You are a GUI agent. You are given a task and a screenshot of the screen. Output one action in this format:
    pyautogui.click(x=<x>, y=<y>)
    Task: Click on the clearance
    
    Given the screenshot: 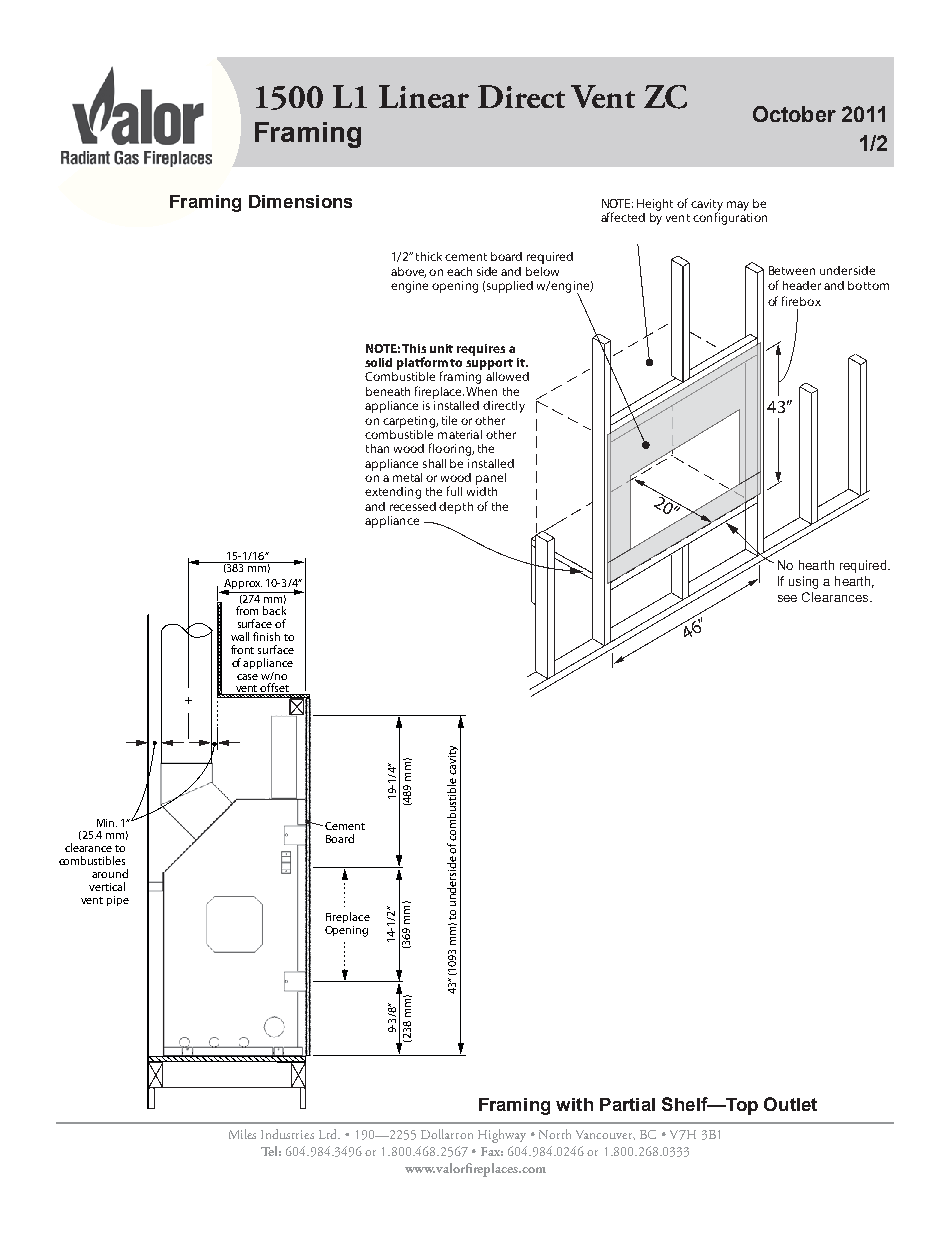 What is the action you would take?
    pyautogui.click(x=88, y=847)
